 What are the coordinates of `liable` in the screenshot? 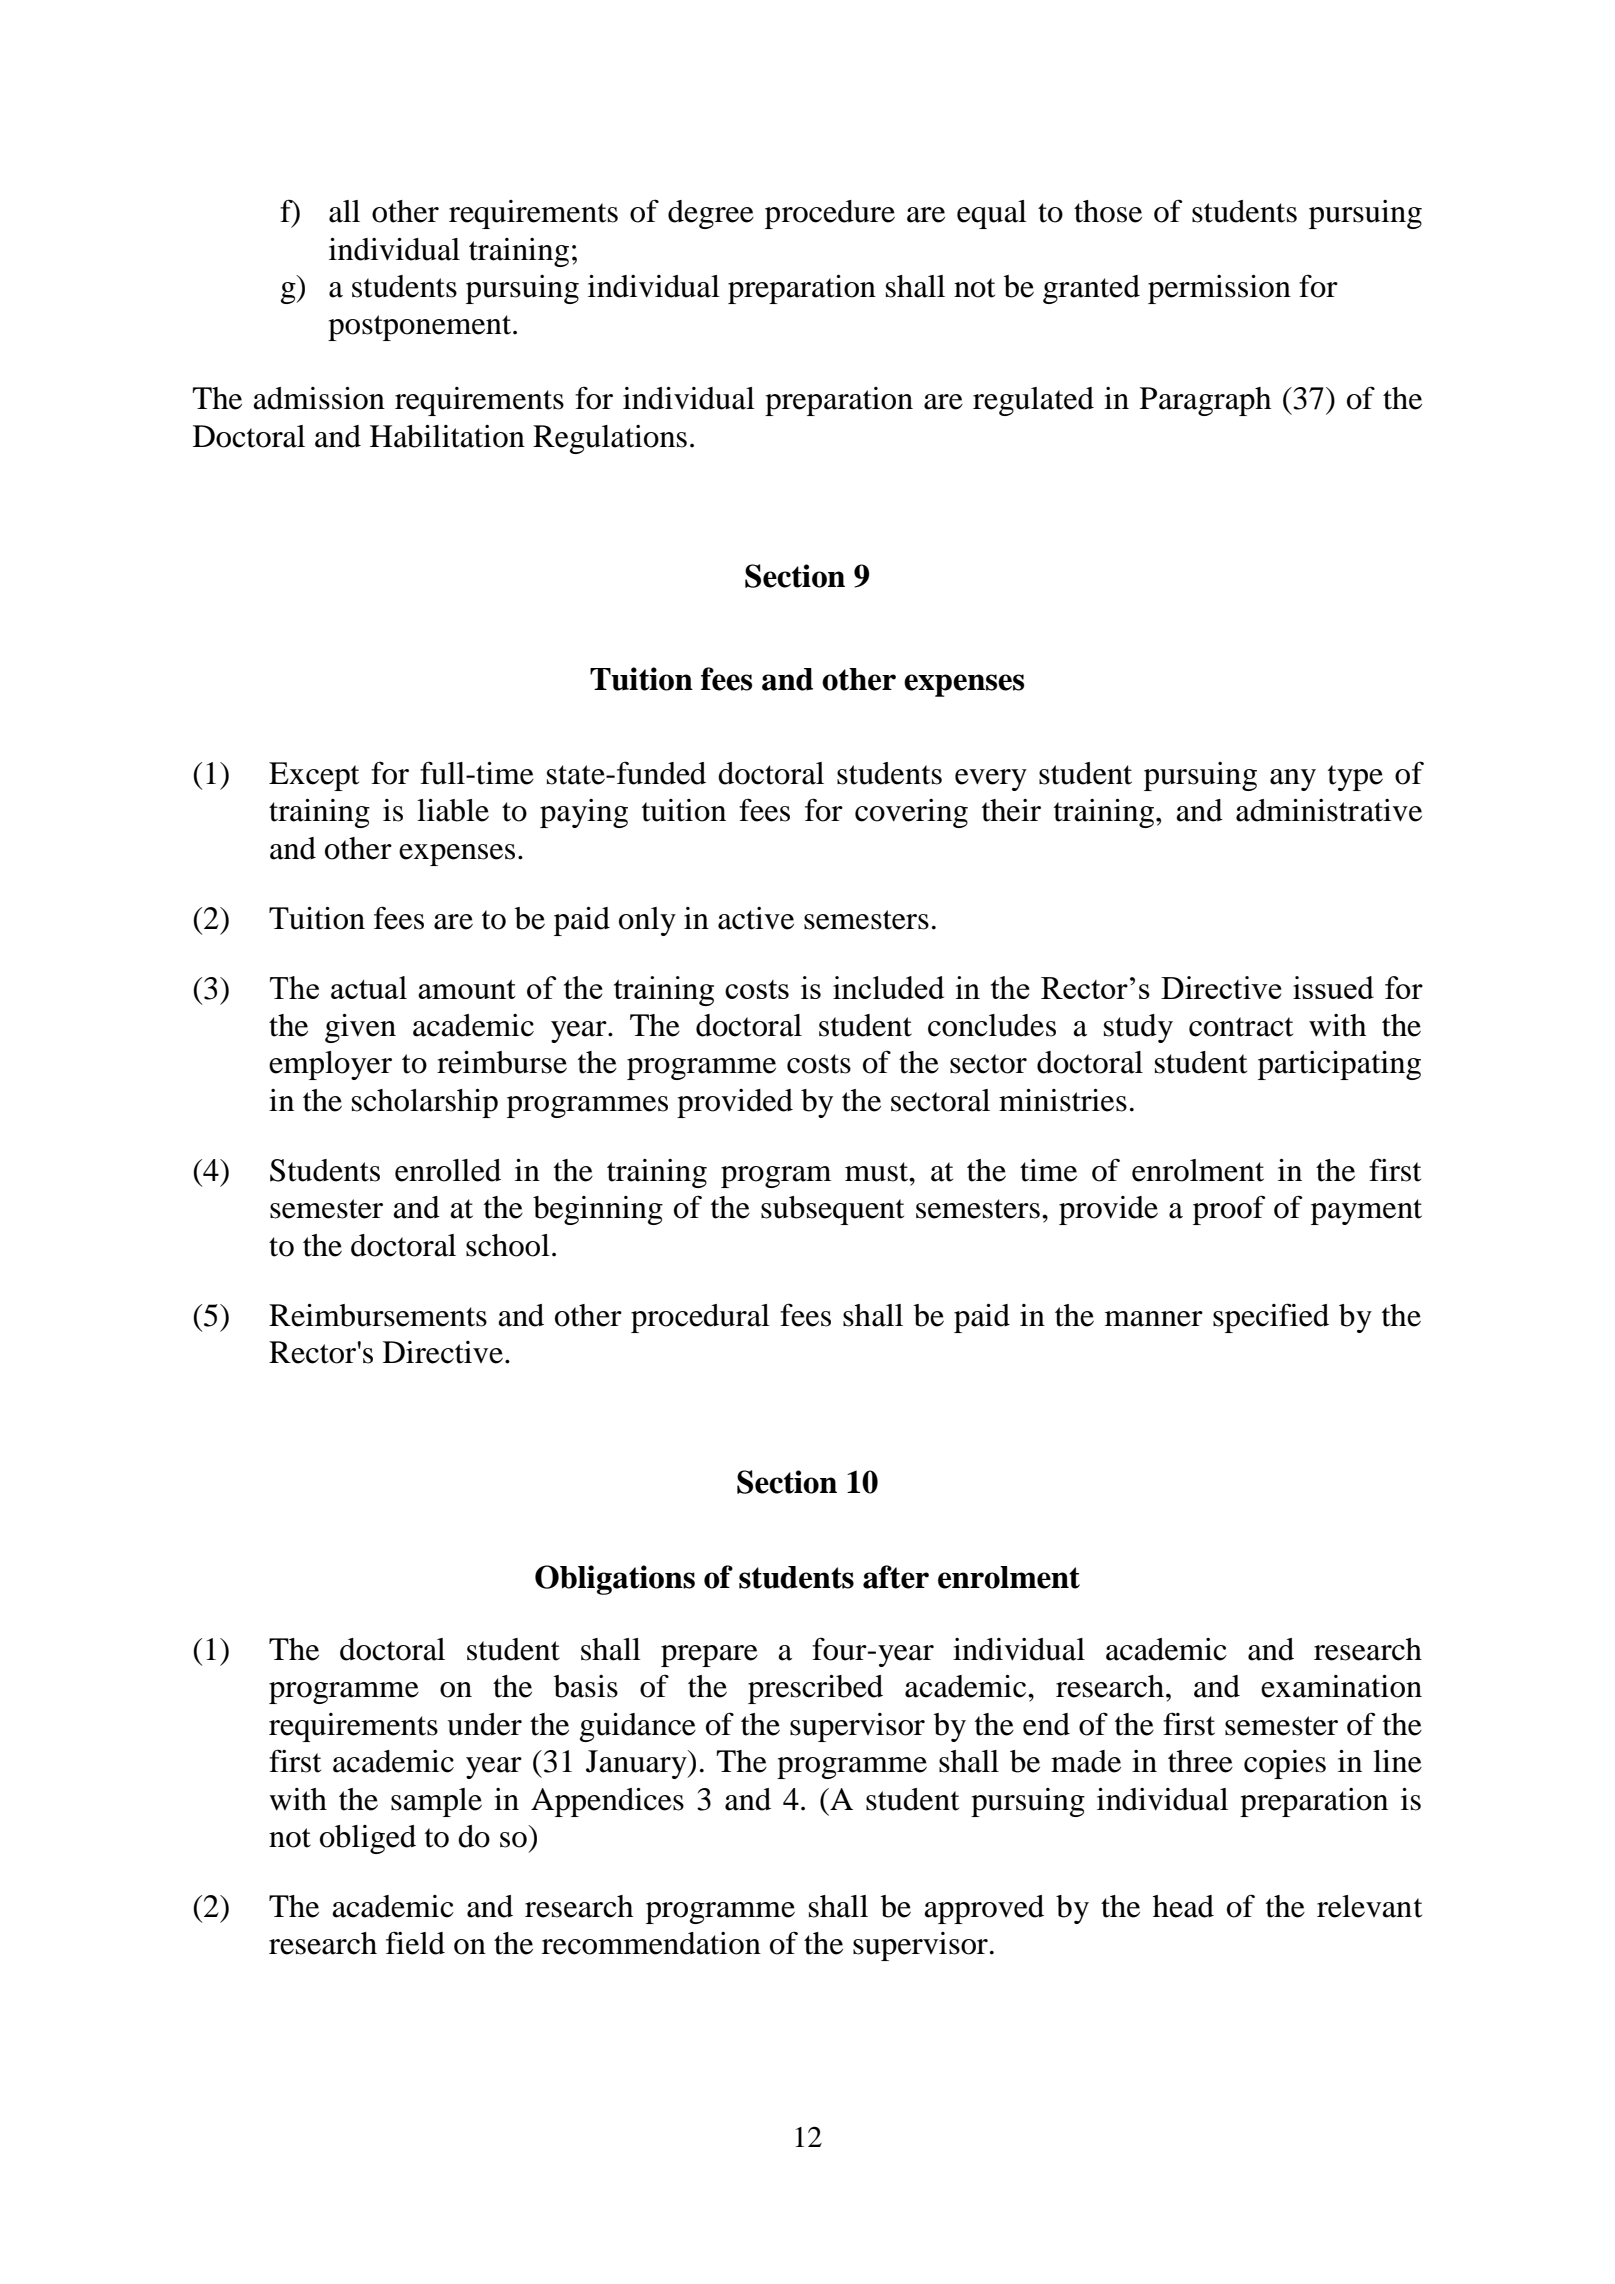 It's located at (453, 810).
